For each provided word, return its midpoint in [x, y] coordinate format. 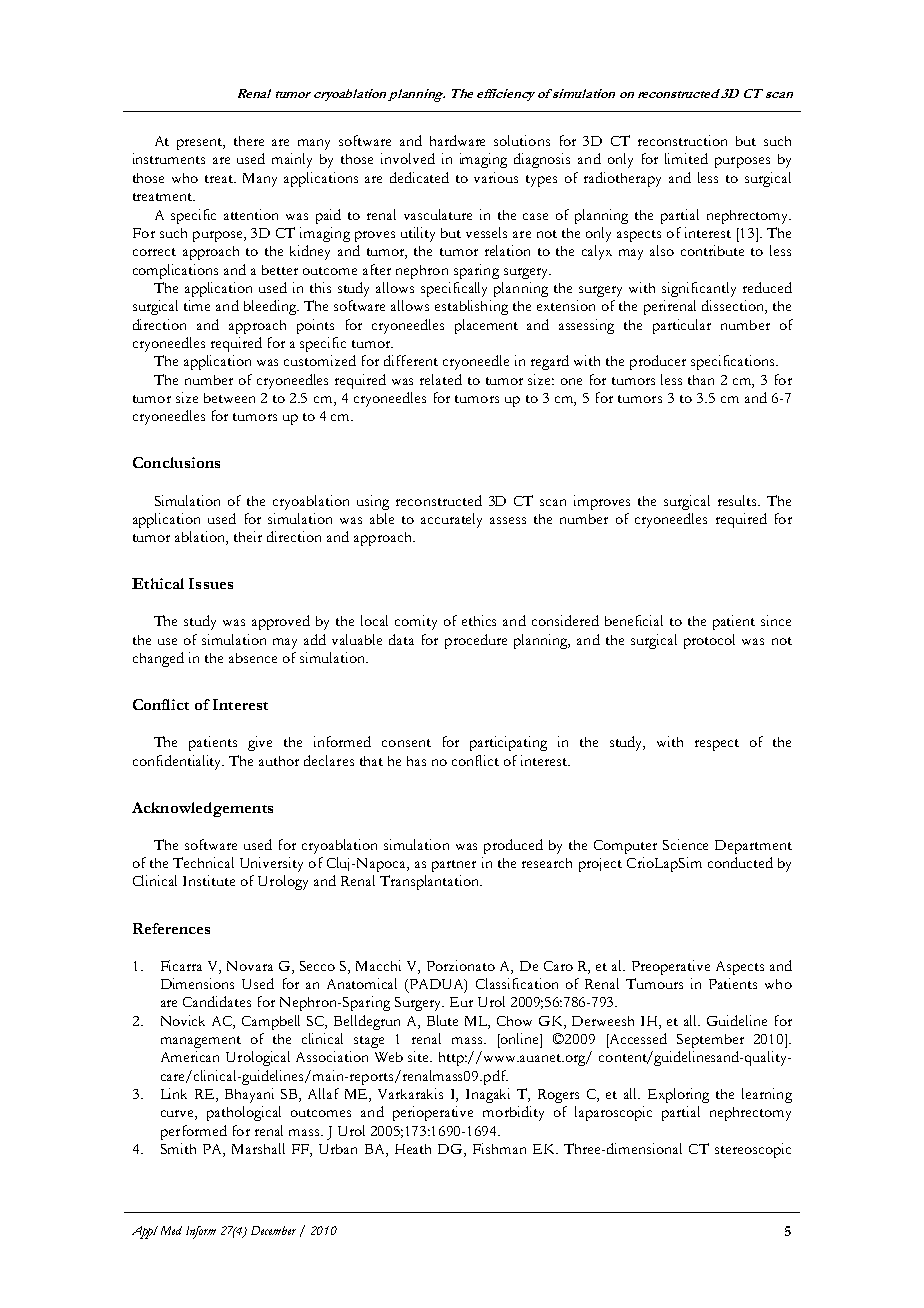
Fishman [499, 1148]
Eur [461, 1002]
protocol [709, 641]
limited [686, 158]
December [273, 1230]
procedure [476, 641]
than [701, 380]
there [249, 141]
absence [253, 658]
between [229, 398]
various [496, 177]
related [441, 379]
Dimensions [197, 983]
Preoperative [671, 967]
